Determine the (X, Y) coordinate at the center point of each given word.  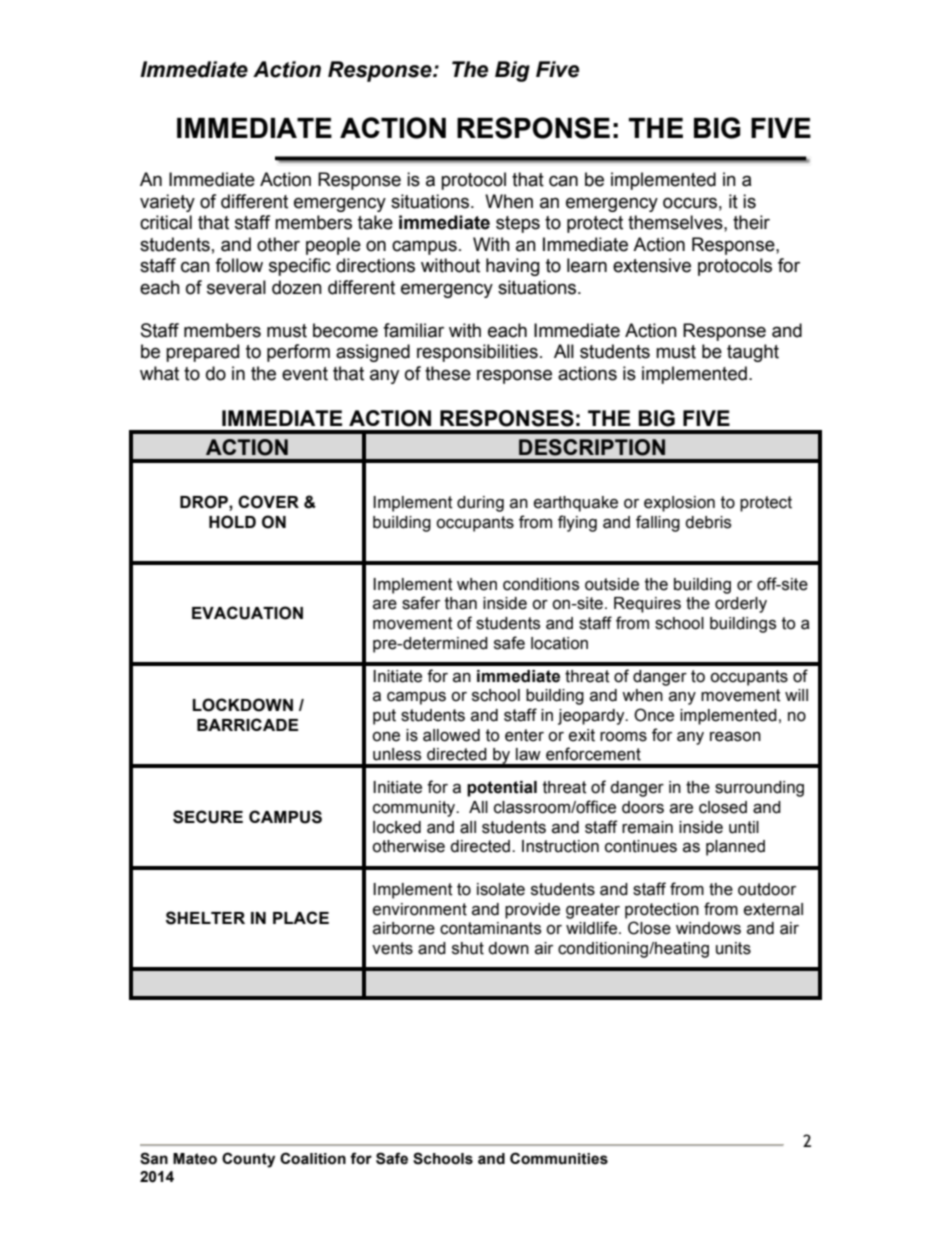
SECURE (208, 817)
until (744, 827)
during (480, 504)
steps (518, 224)
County (248, 1160)
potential (502, 789)
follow (239, 265)
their (751, 222)
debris (708, 522)
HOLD (232, 522)
